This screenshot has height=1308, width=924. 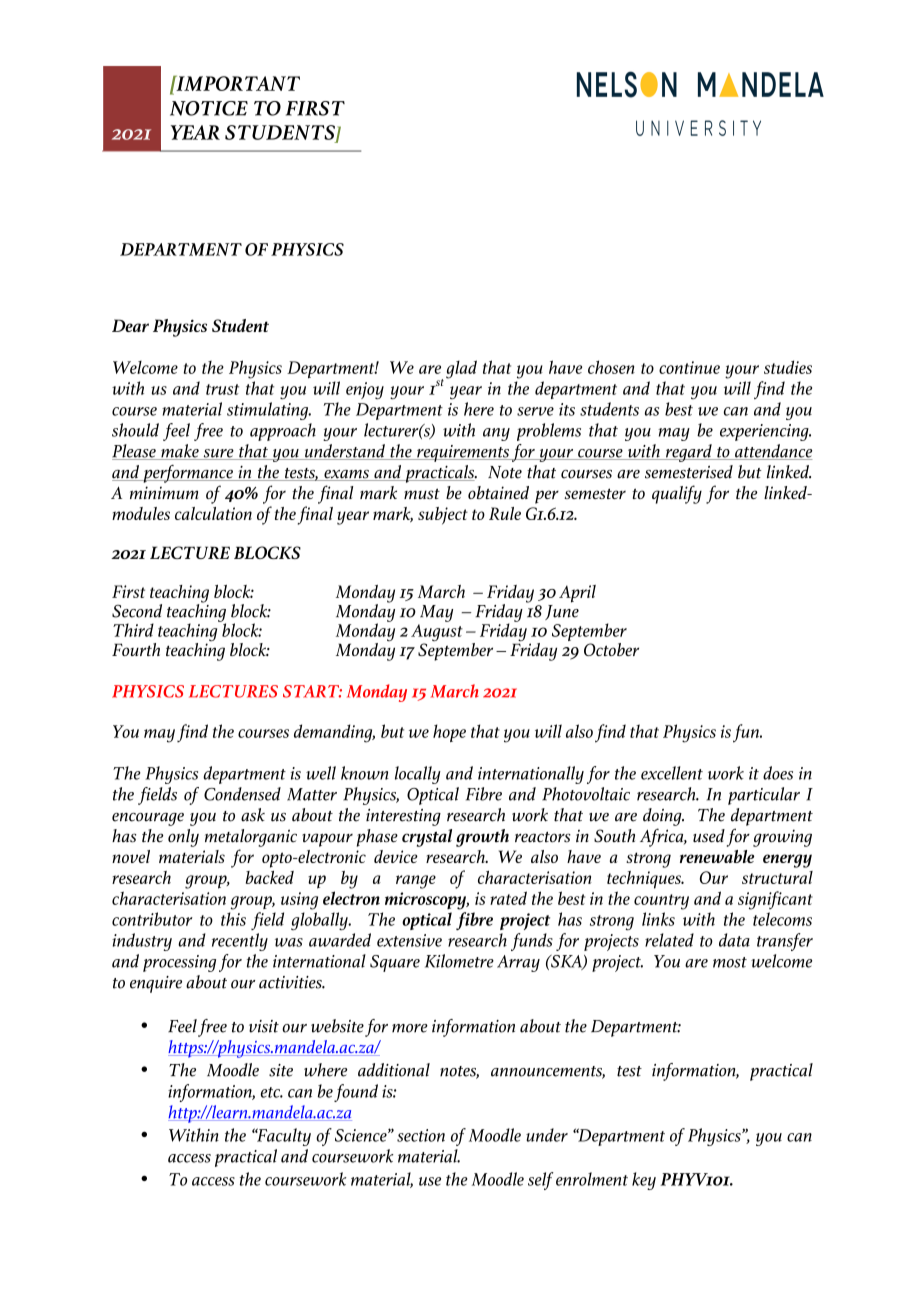 What do you see at coordinates (188, 474) in the screenshot?
I see `performance` at bounding box center [188, 474].
